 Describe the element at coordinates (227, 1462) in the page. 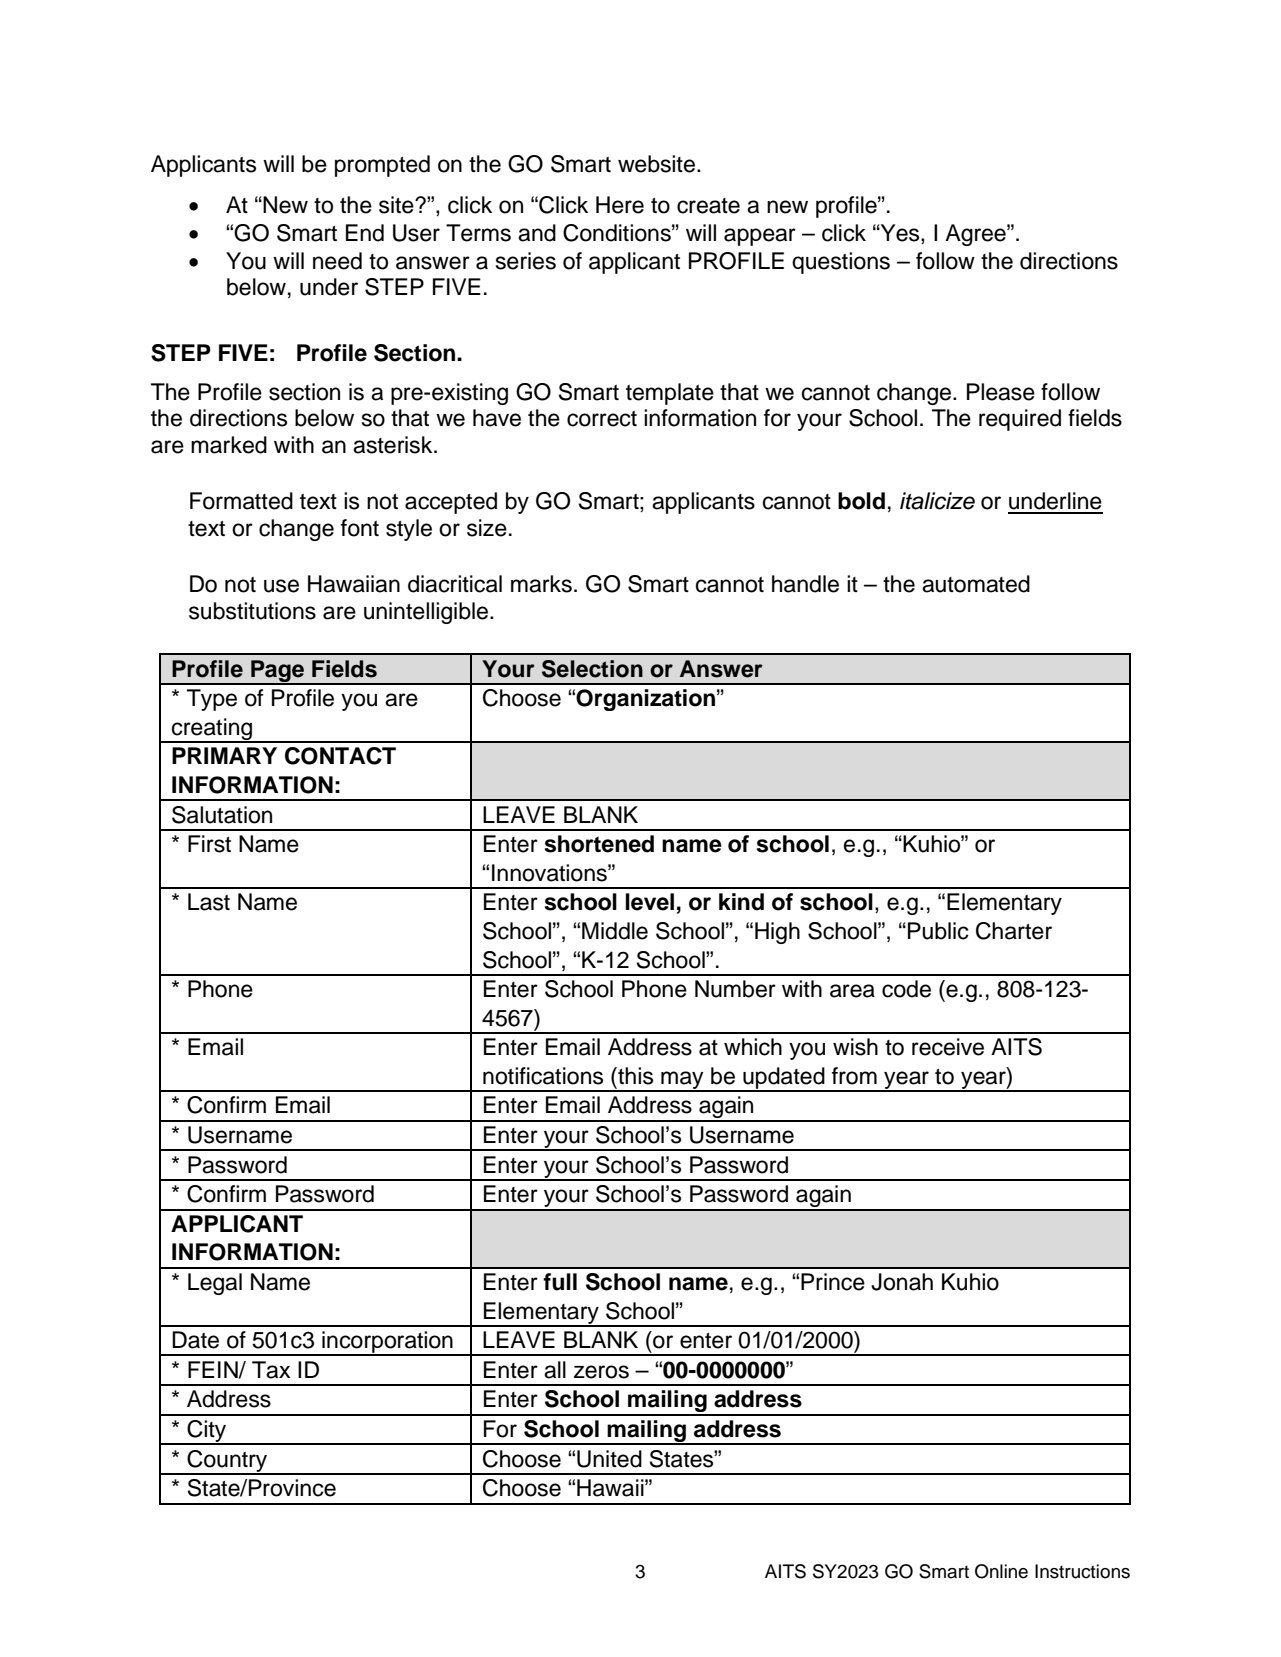

I see `Country` at that location.
